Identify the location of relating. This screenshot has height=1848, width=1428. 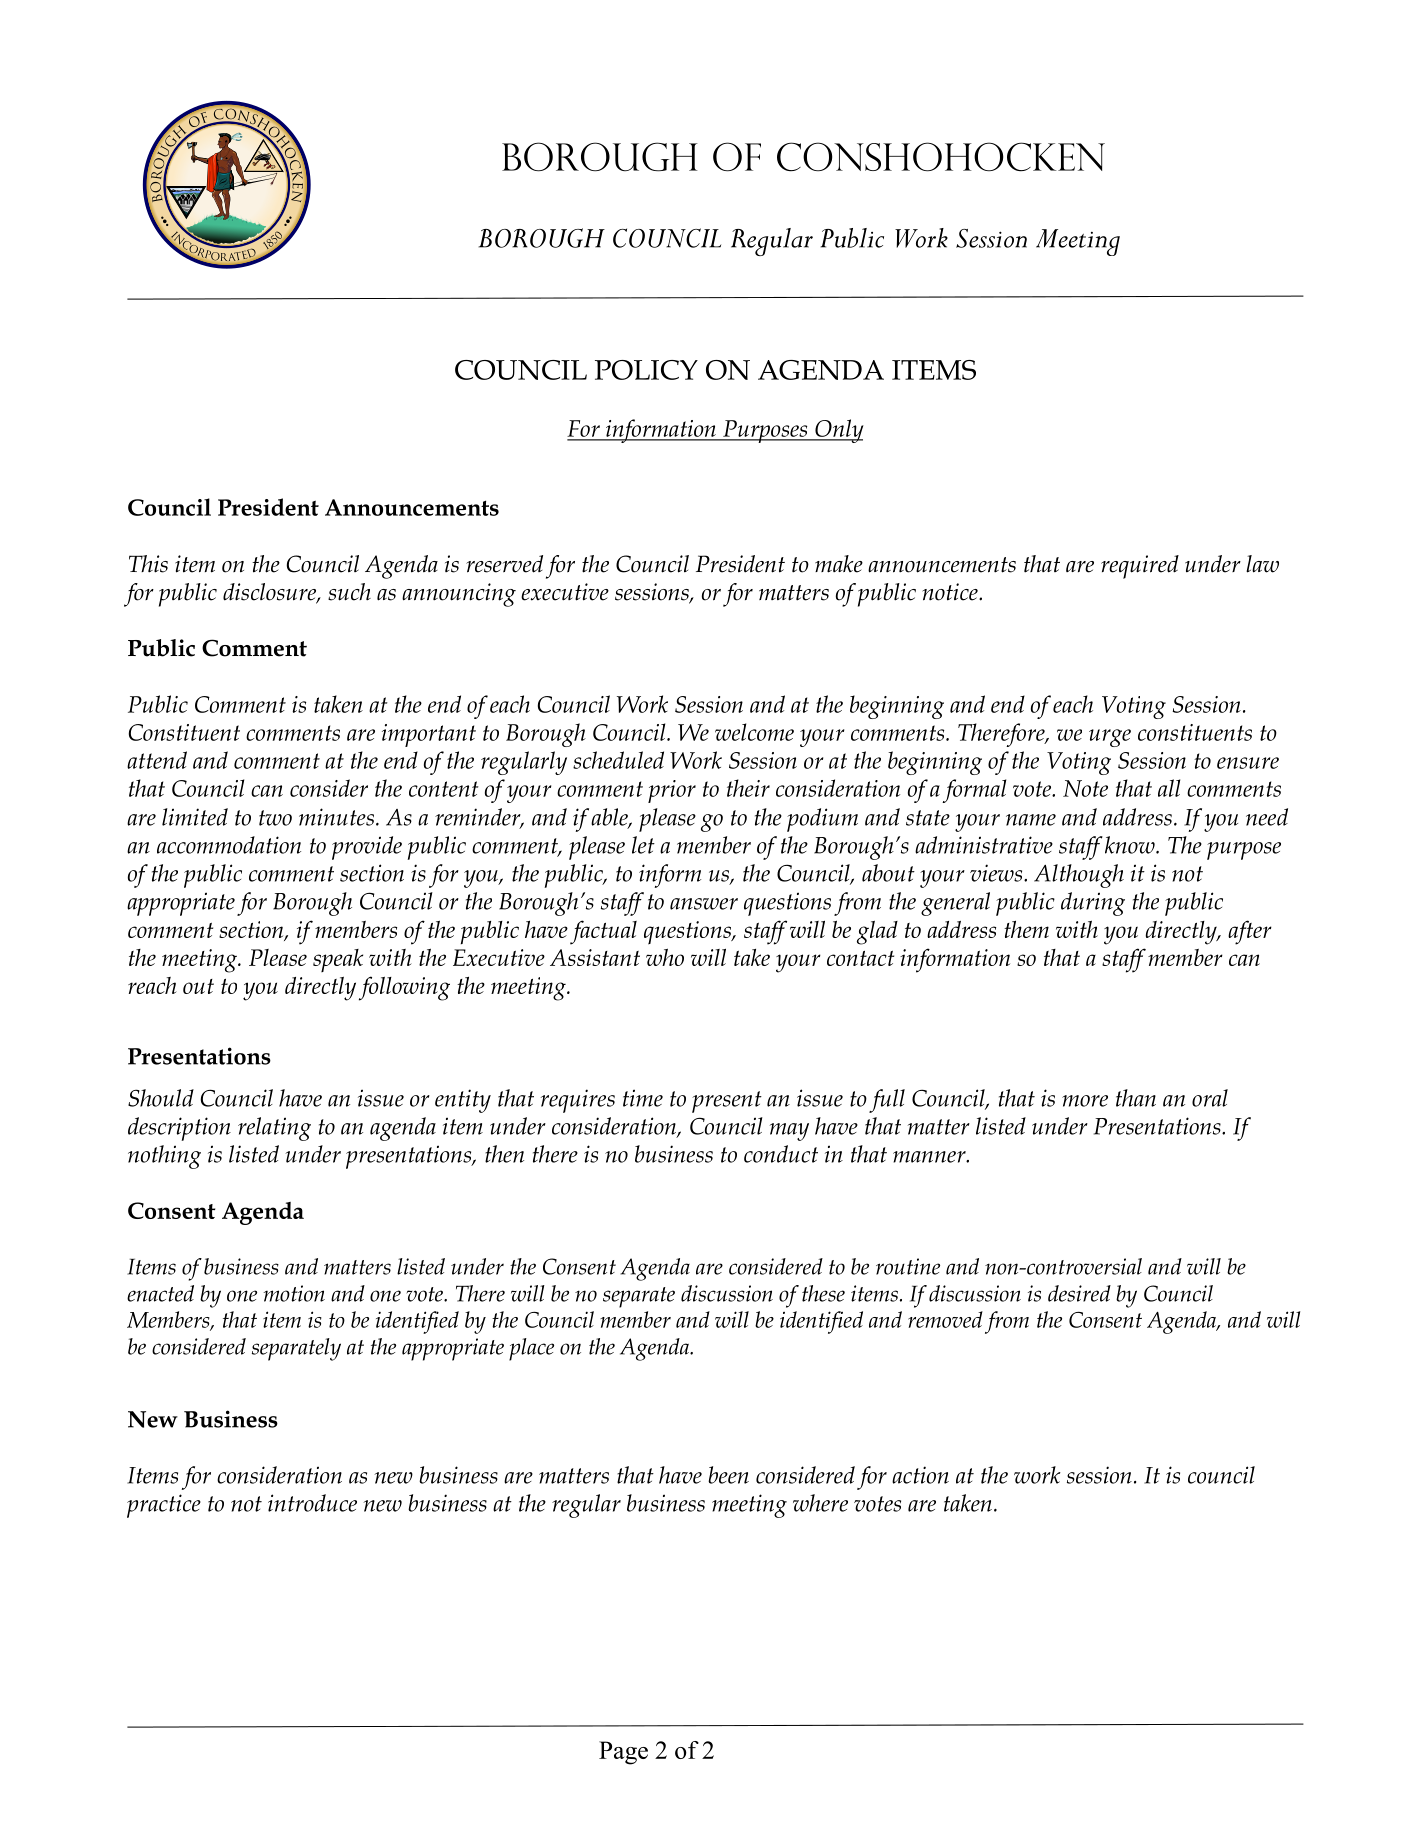
(274, 1129).
